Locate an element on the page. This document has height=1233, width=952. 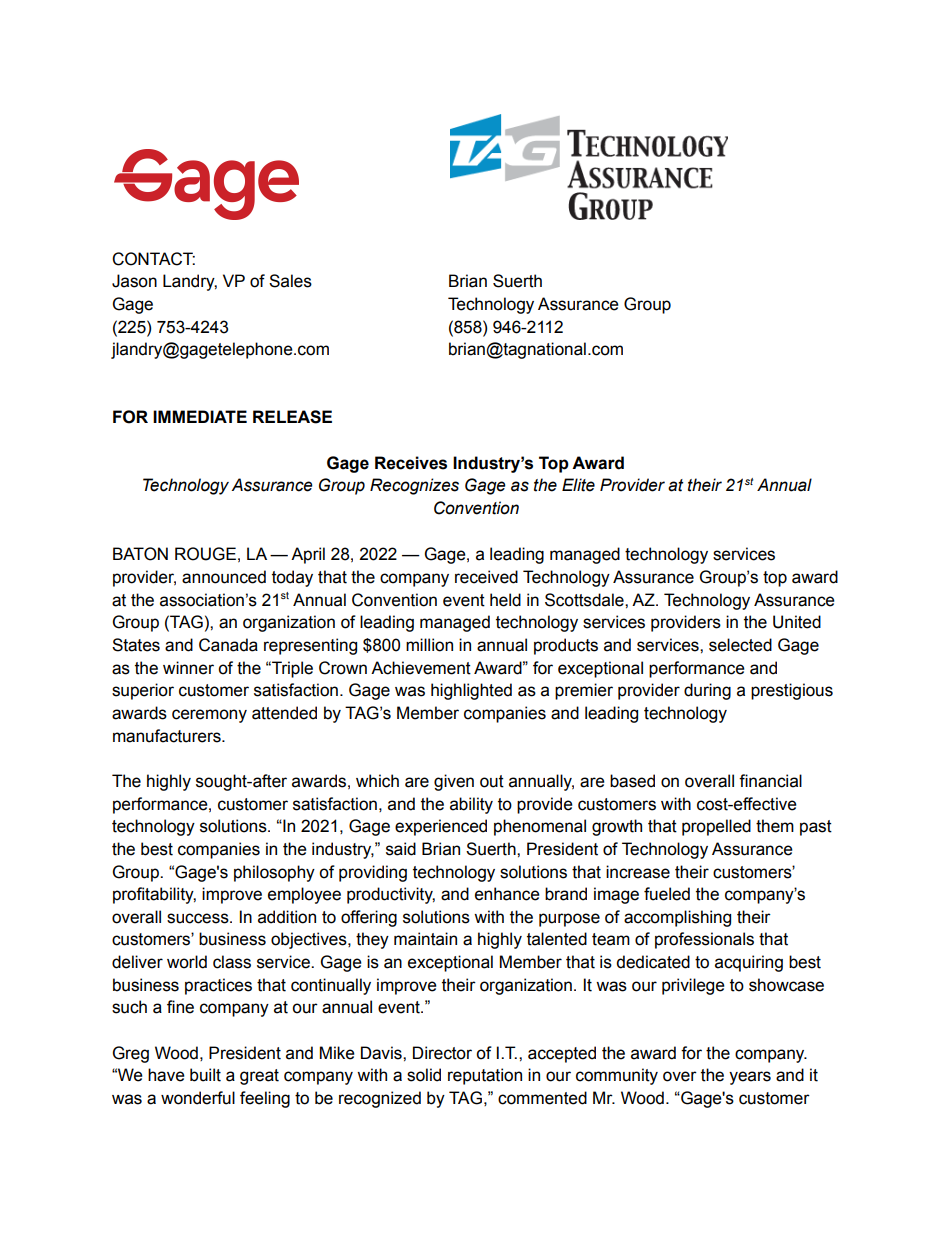
years is located at coordinates (750, 1078).
